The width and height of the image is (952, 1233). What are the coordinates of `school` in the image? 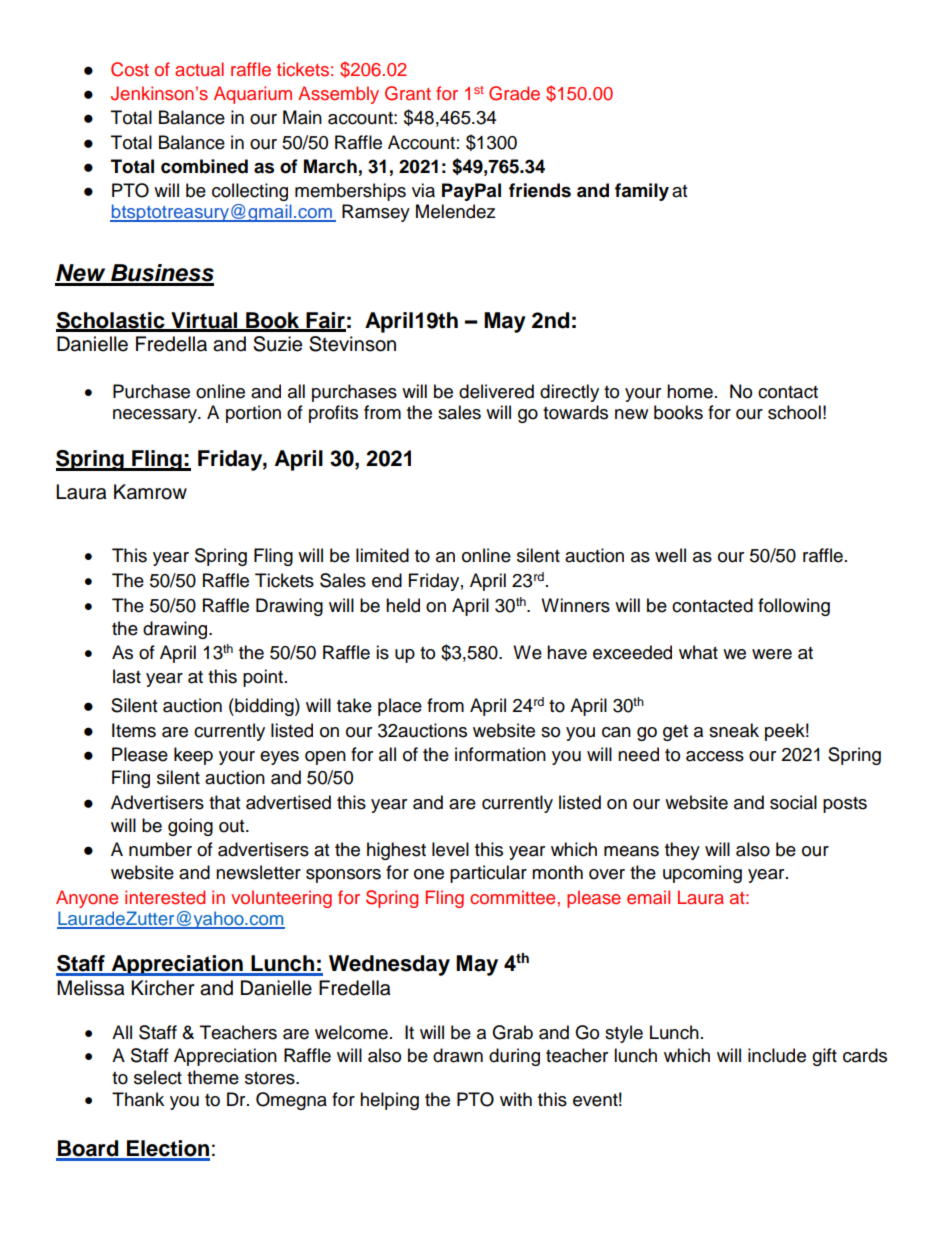 It's located at (794, 412).
